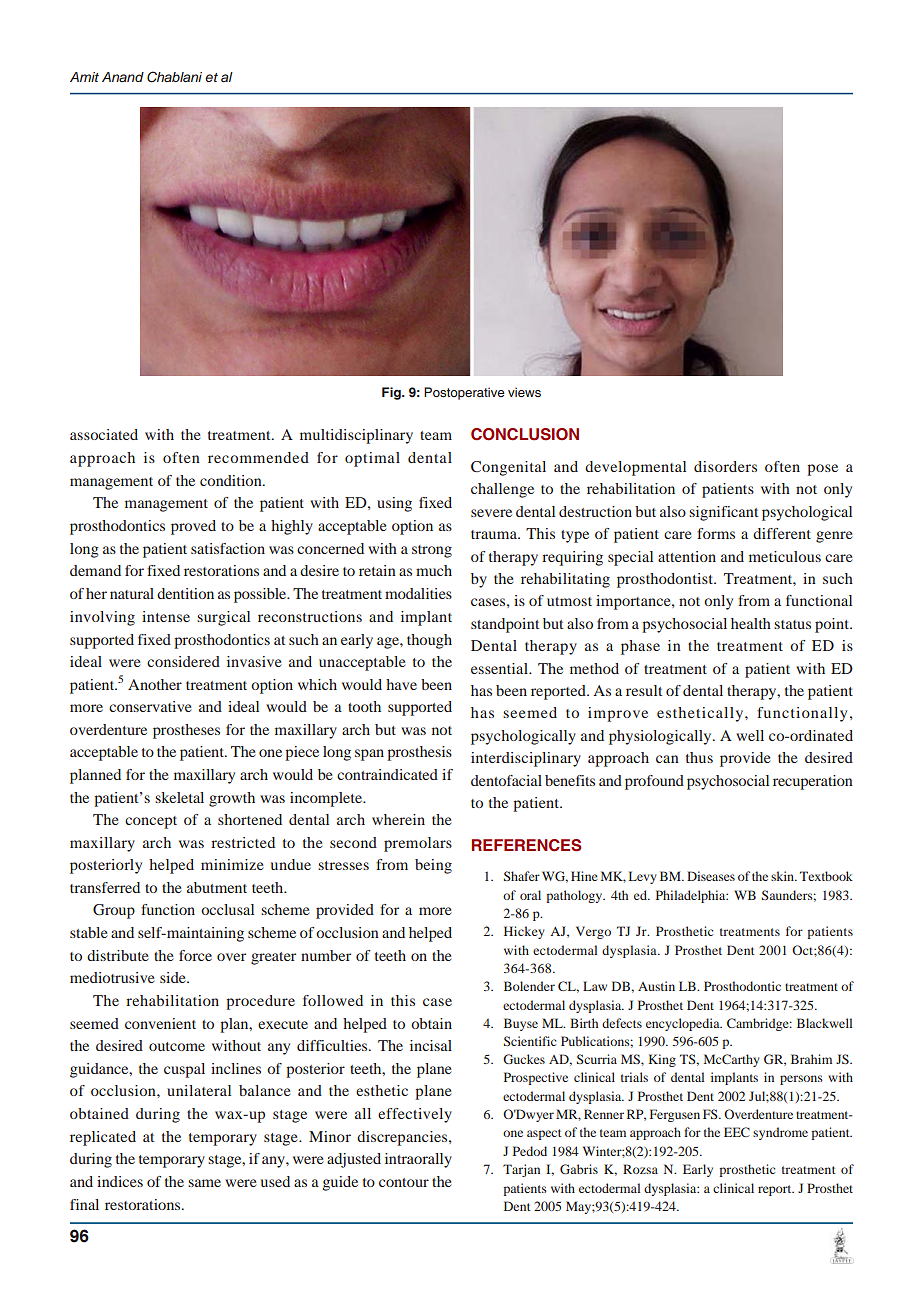  What do you see at coordinates (433, 866) in the screenshot?
I see `being` at bounding box center [433, 866].
